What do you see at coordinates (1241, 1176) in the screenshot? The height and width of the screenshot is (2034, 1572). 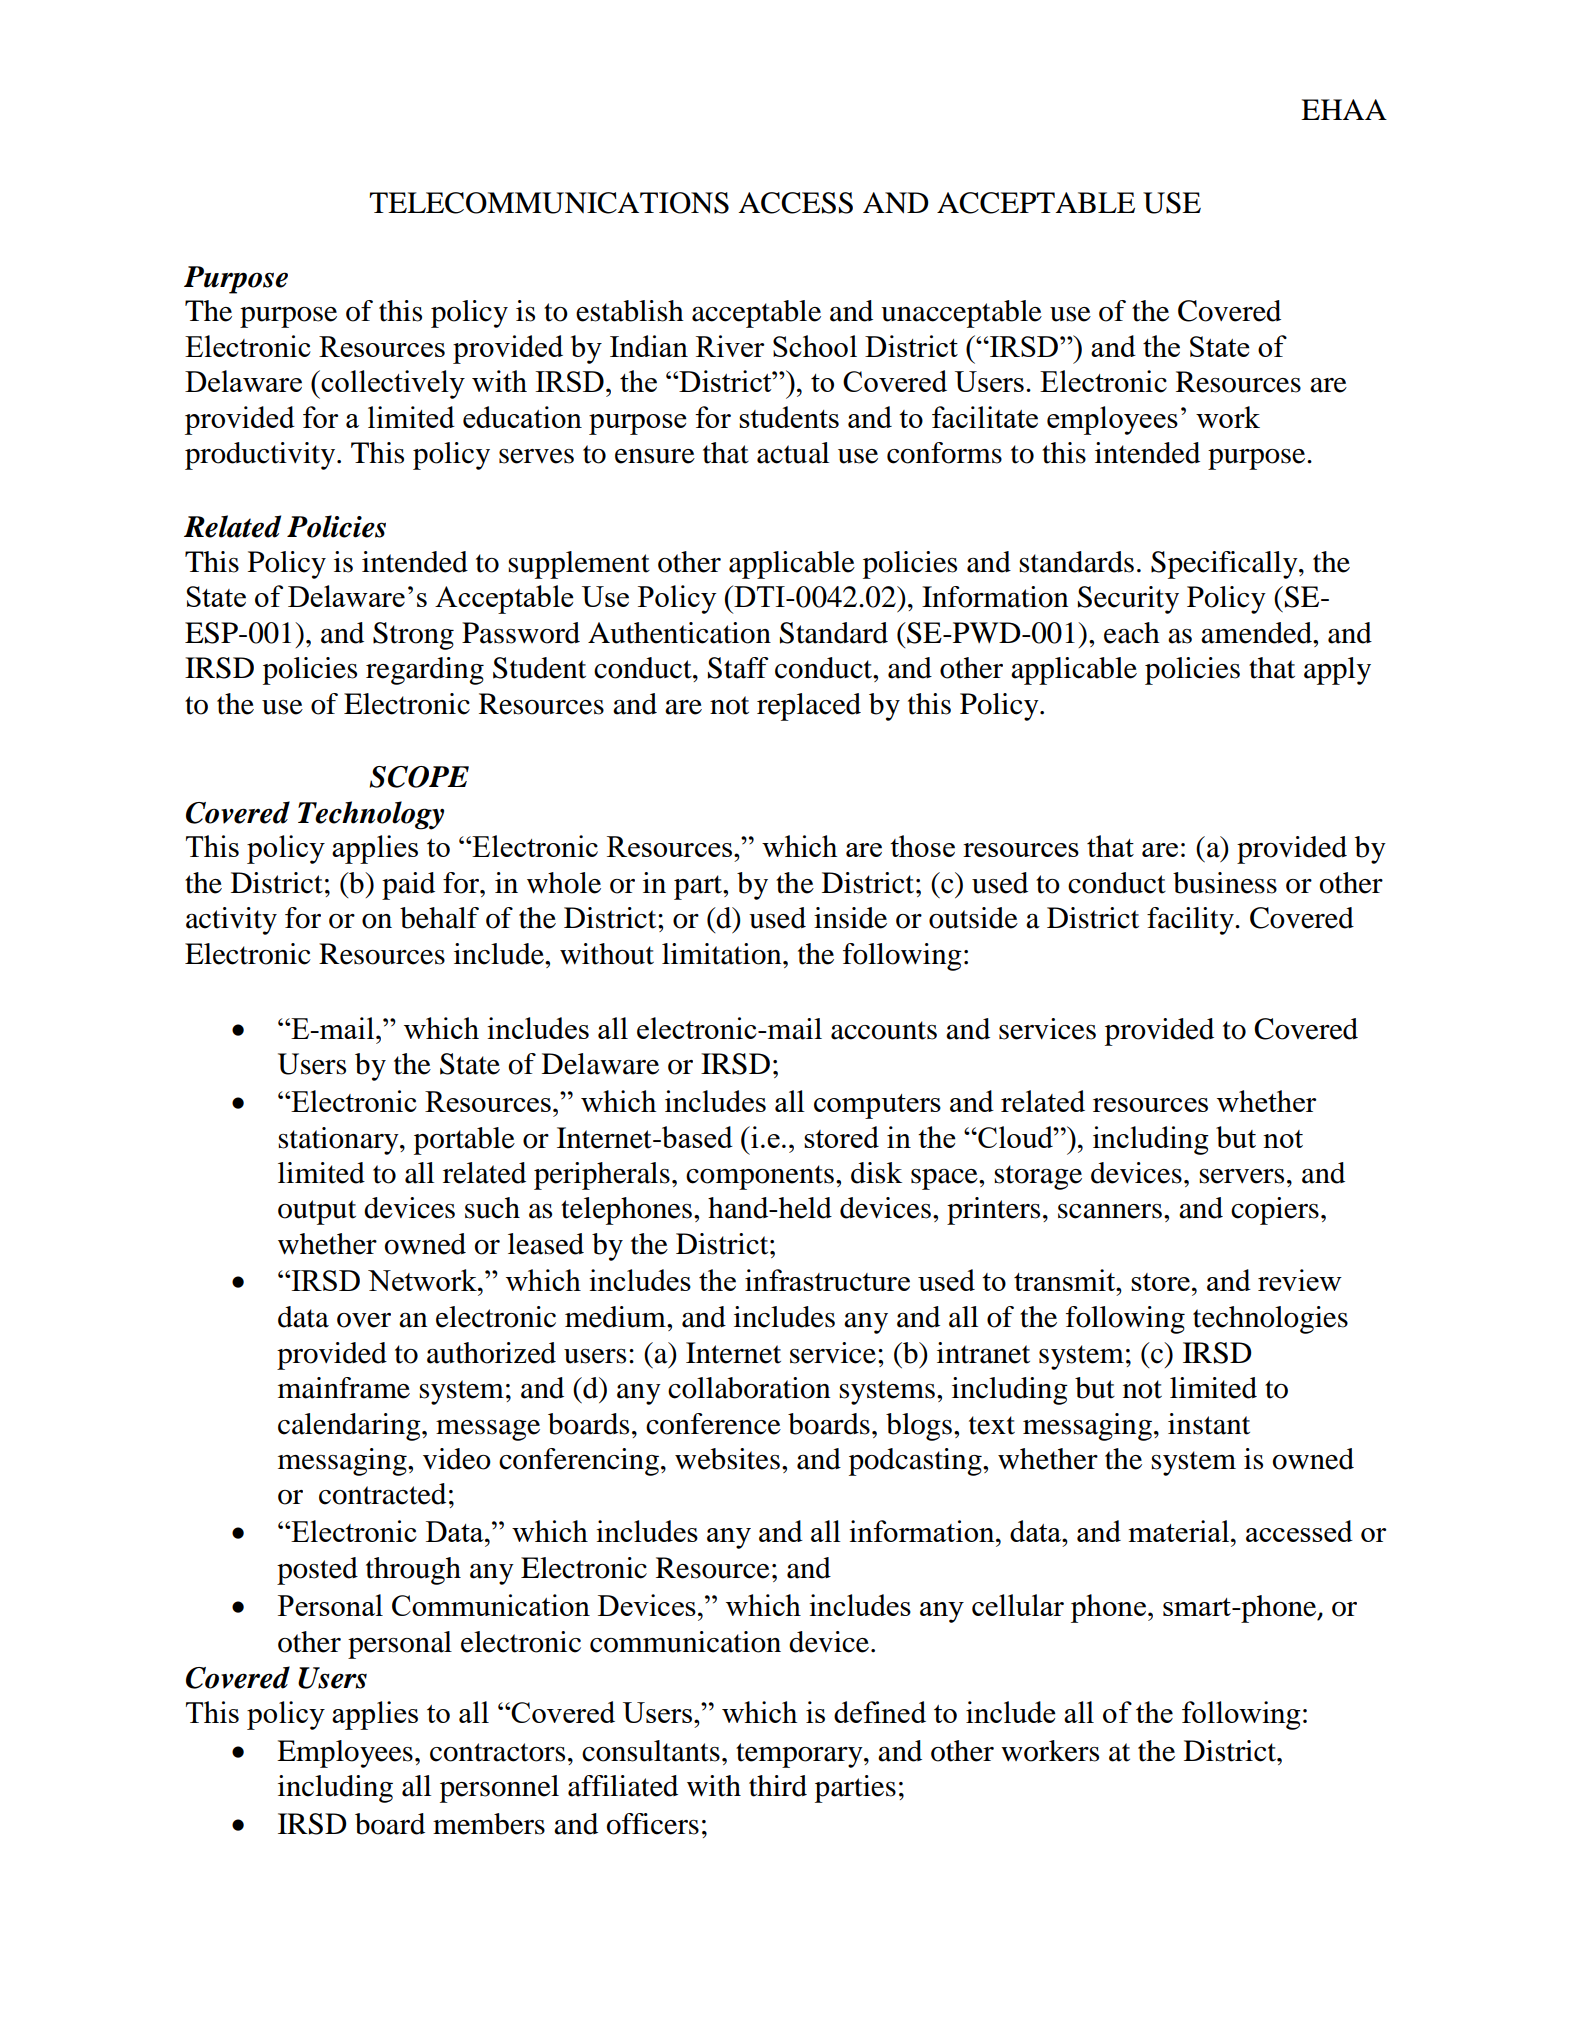 I see `servers` at bounding box center [1241, 1176].
